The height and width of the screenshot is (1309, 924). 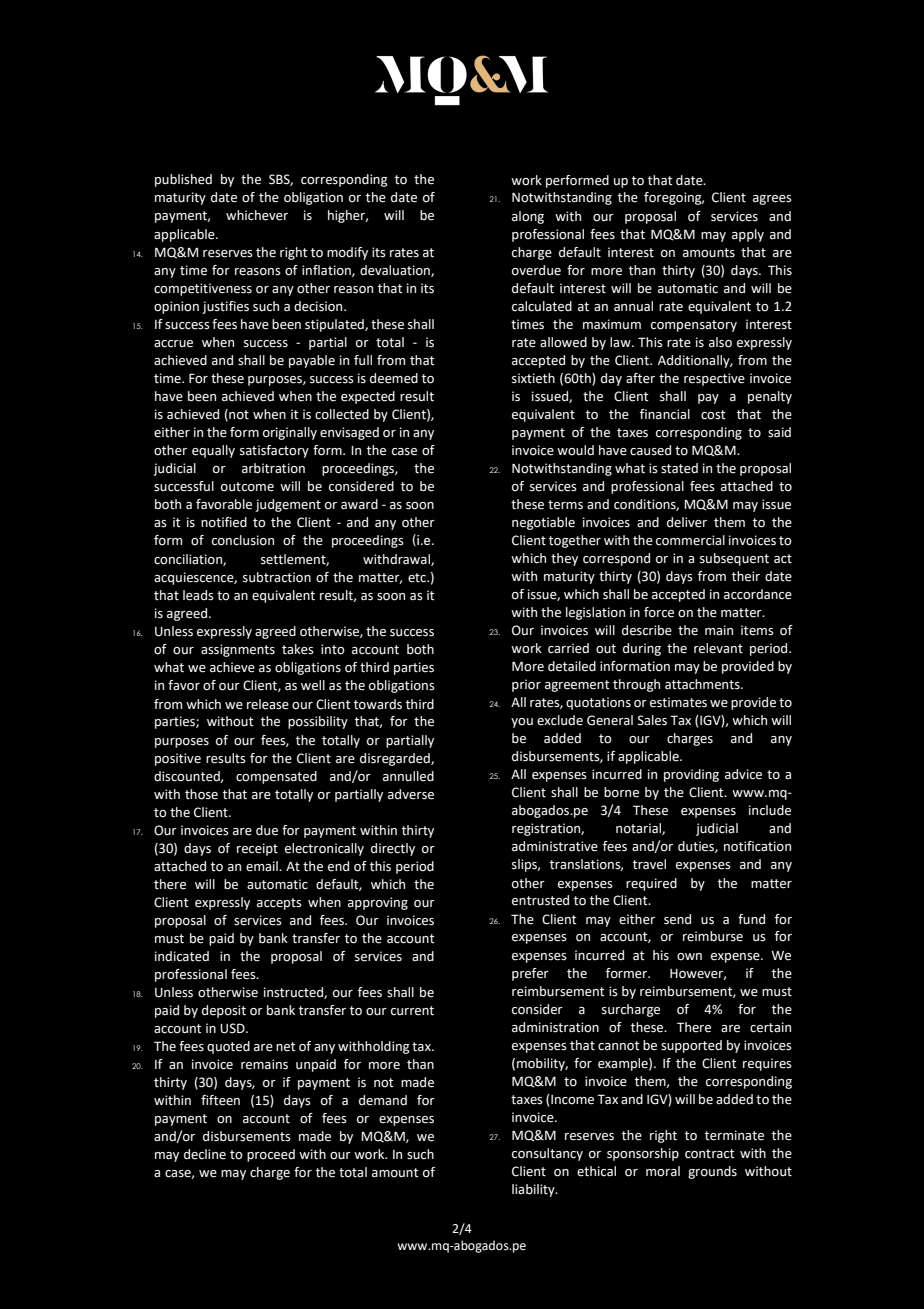 What do you see at coordinates (276, 777) in the screenshot?
I see `compensated` at bounding box center [276, 777].
